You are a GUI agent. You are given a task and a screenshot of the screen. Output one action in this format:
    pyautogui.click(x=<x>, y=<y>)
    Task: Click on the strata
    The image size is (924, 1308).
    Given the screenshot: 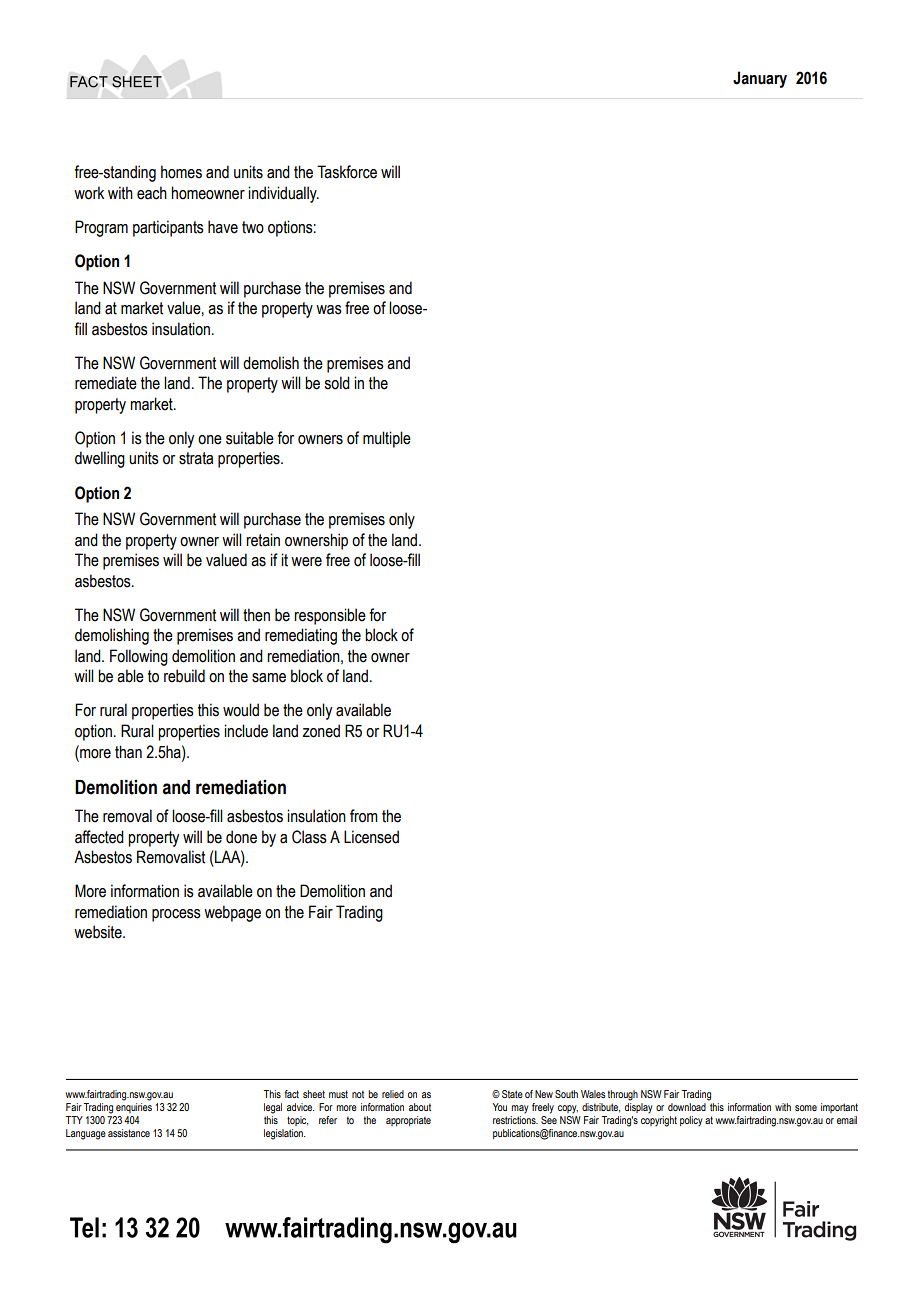 What is the action you would take?
    pyautogui.click(x=196, y=458)
